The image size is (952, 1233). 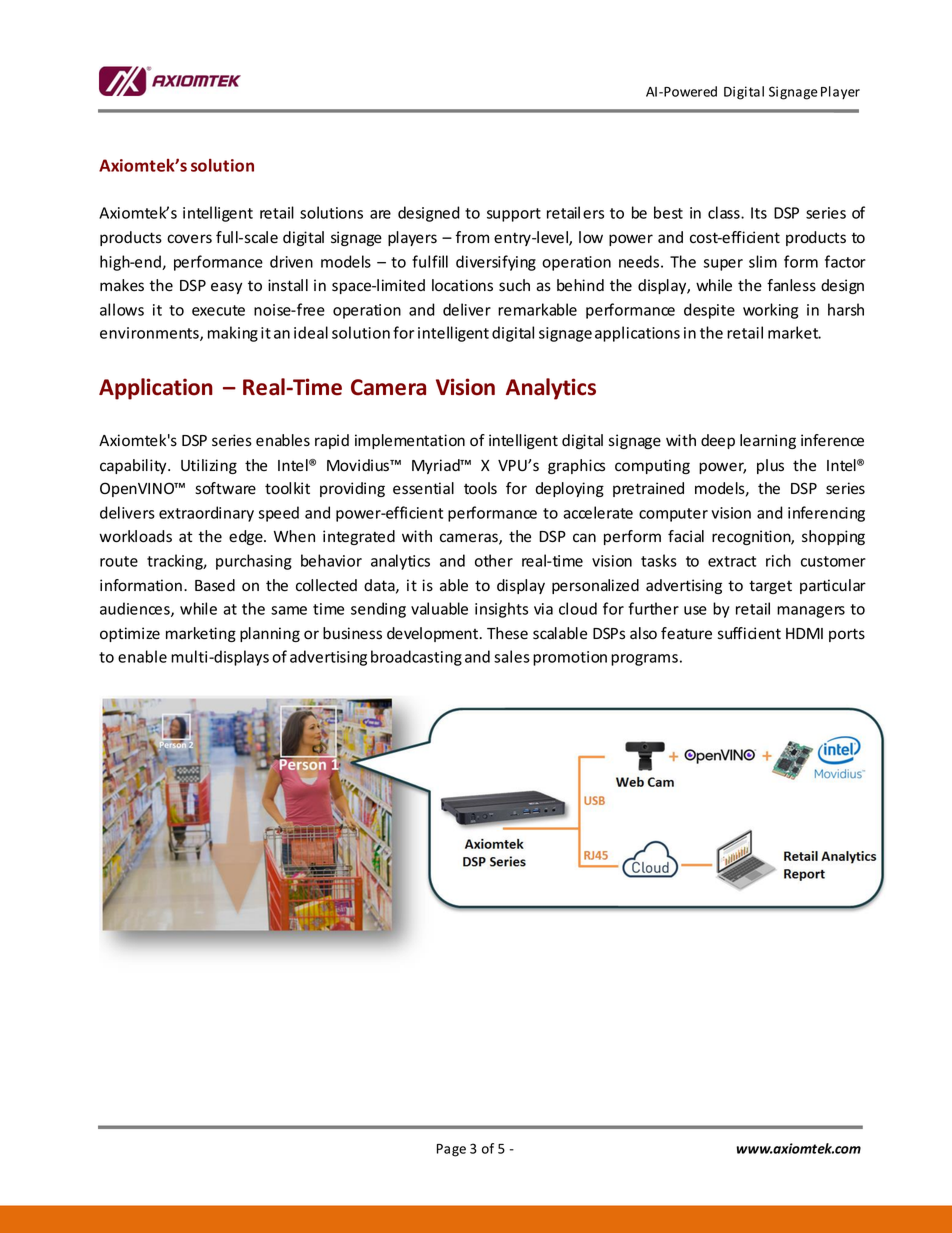 What do you see at coordinates (480, 488) in the image?
I see `tools` at bounding box center [480, 488].
